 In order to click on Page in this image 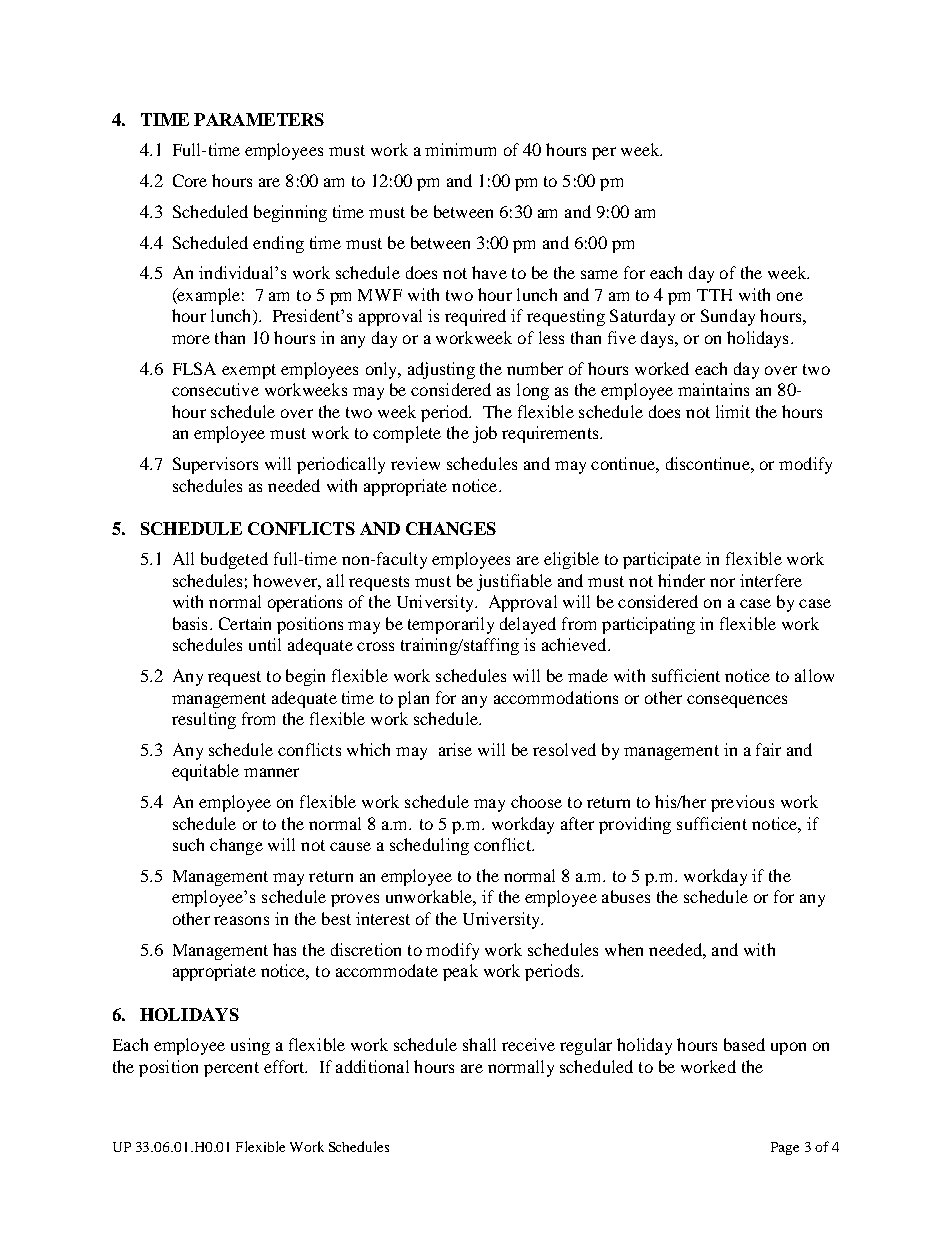, I will do `click(785, 1148)`.
